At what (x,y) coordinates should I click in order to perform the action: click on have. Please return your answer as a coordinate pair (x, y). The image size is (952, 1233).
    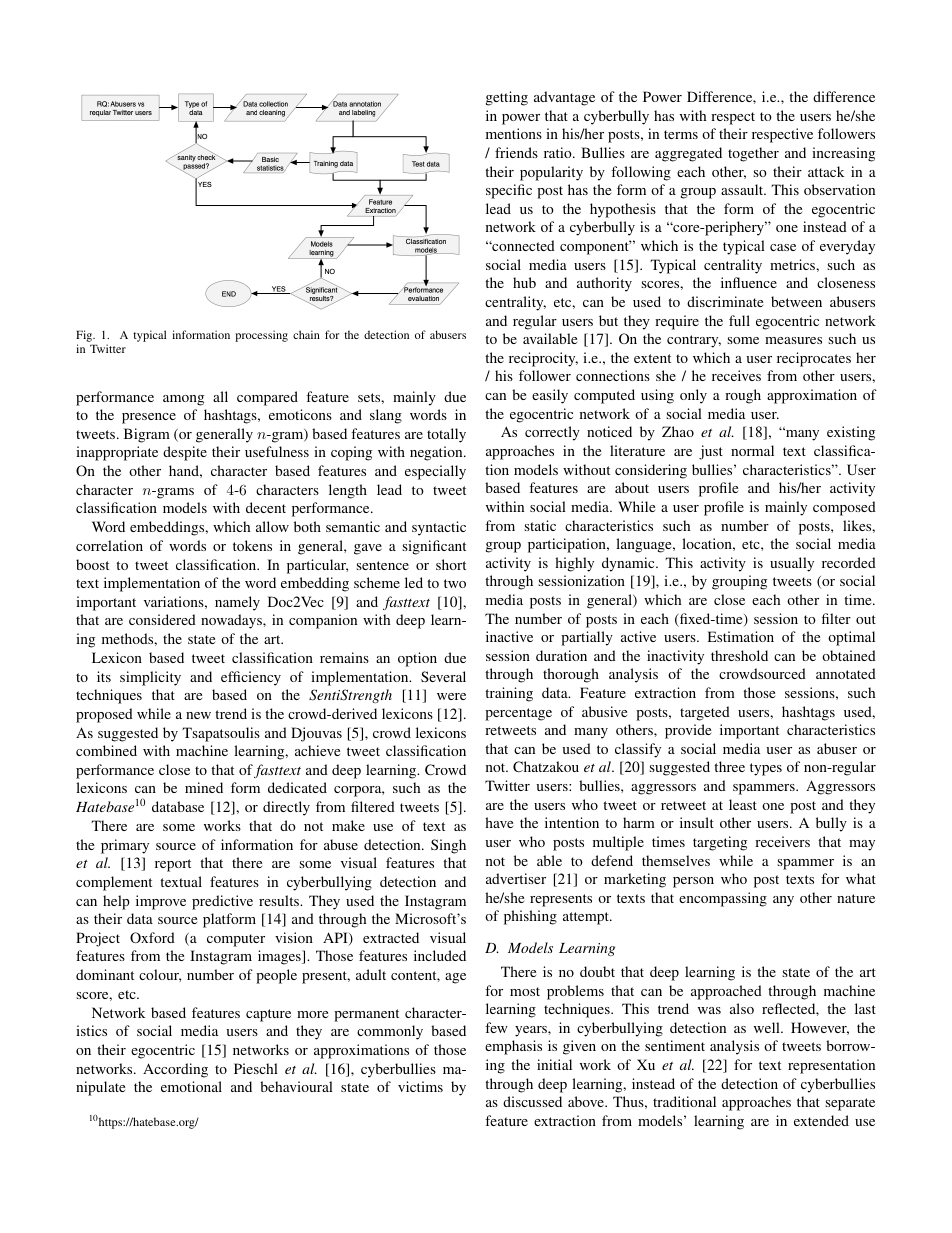
    Looking at the image, I should click on (499, 822).
